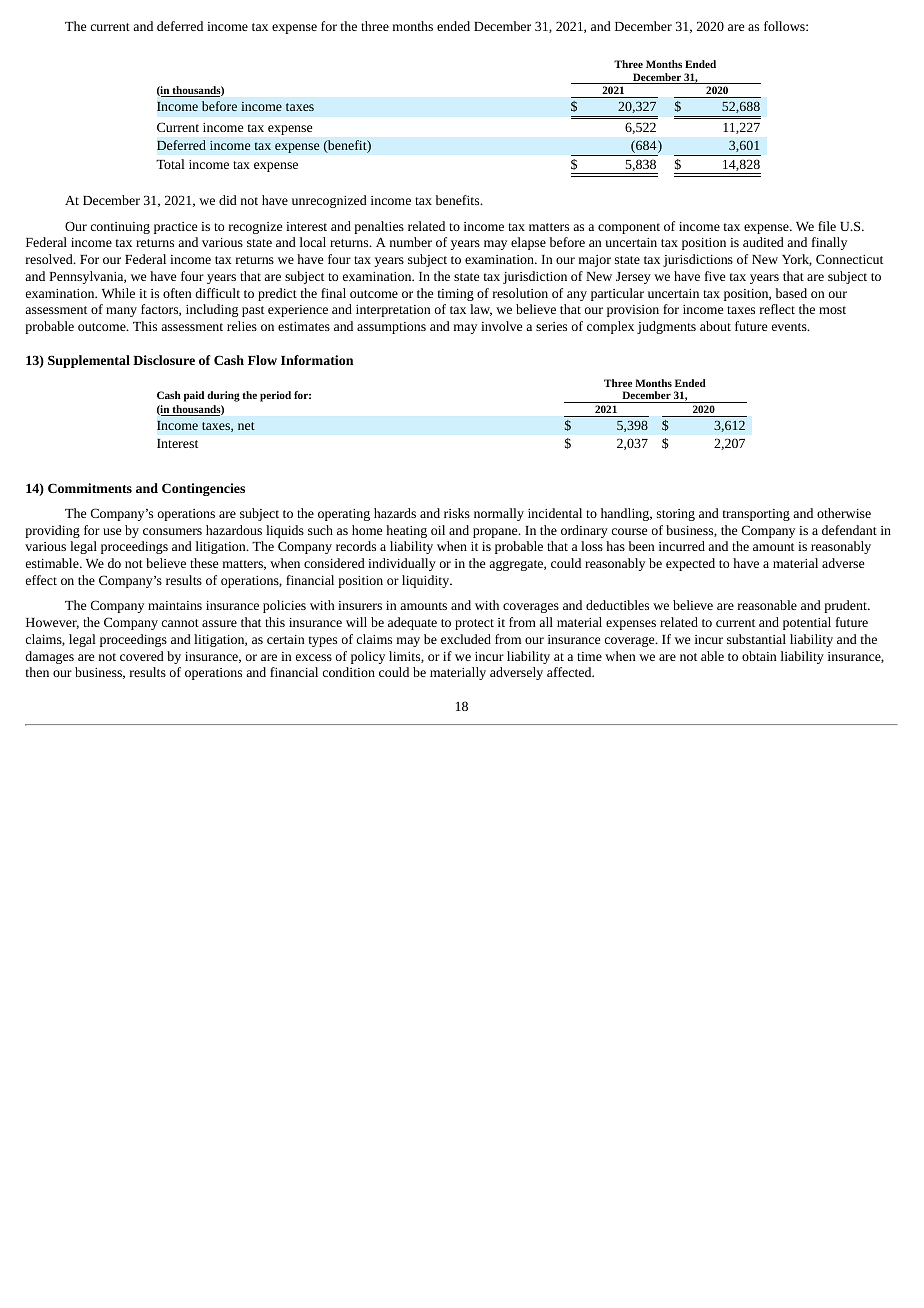 The image size is (924, 1308). What do you see at coordinates (466, 639) in the screenshot?
I see `excluded` at bounding box center [466, 639].
